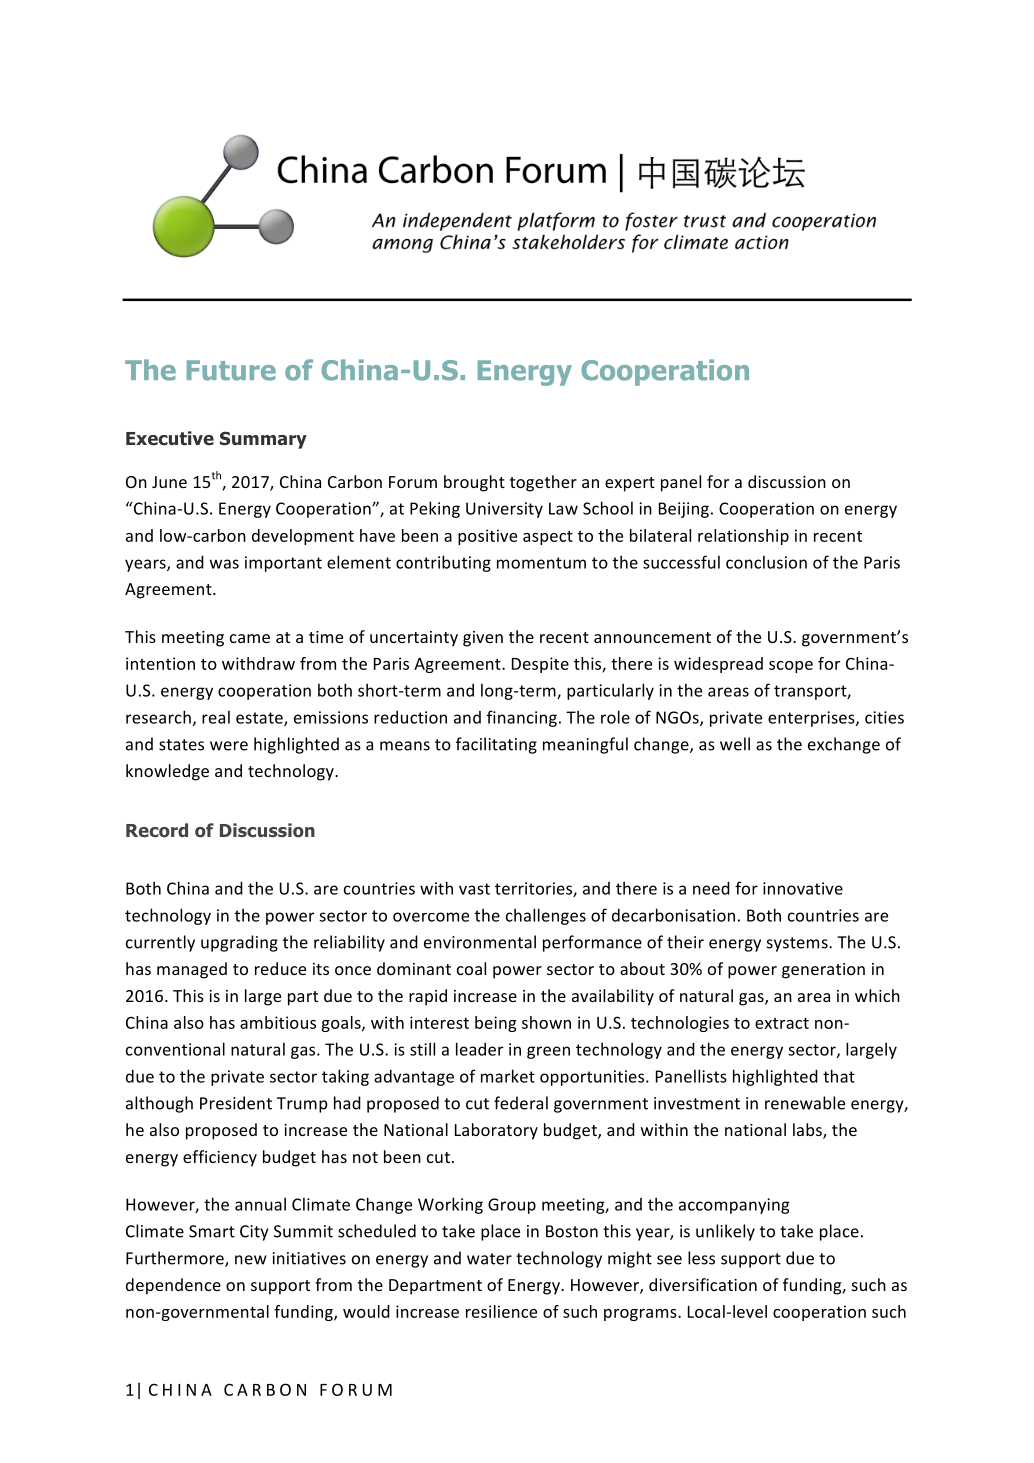  I want to click on President, so click(236, 1103).
